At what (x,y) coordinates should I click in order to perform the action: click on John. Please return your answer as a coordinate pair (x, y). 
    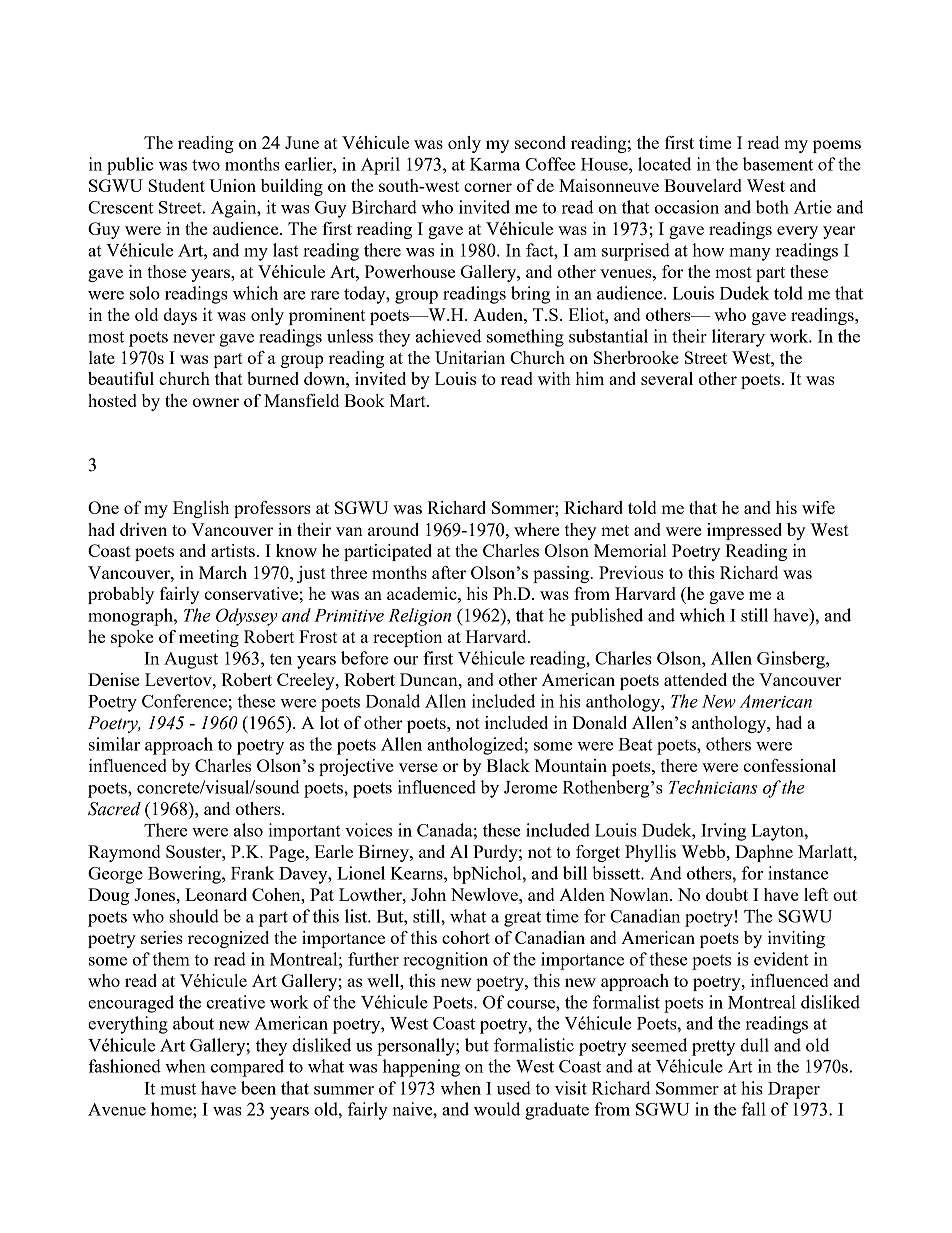
    Looking at the image, I should click on (428, 894).
